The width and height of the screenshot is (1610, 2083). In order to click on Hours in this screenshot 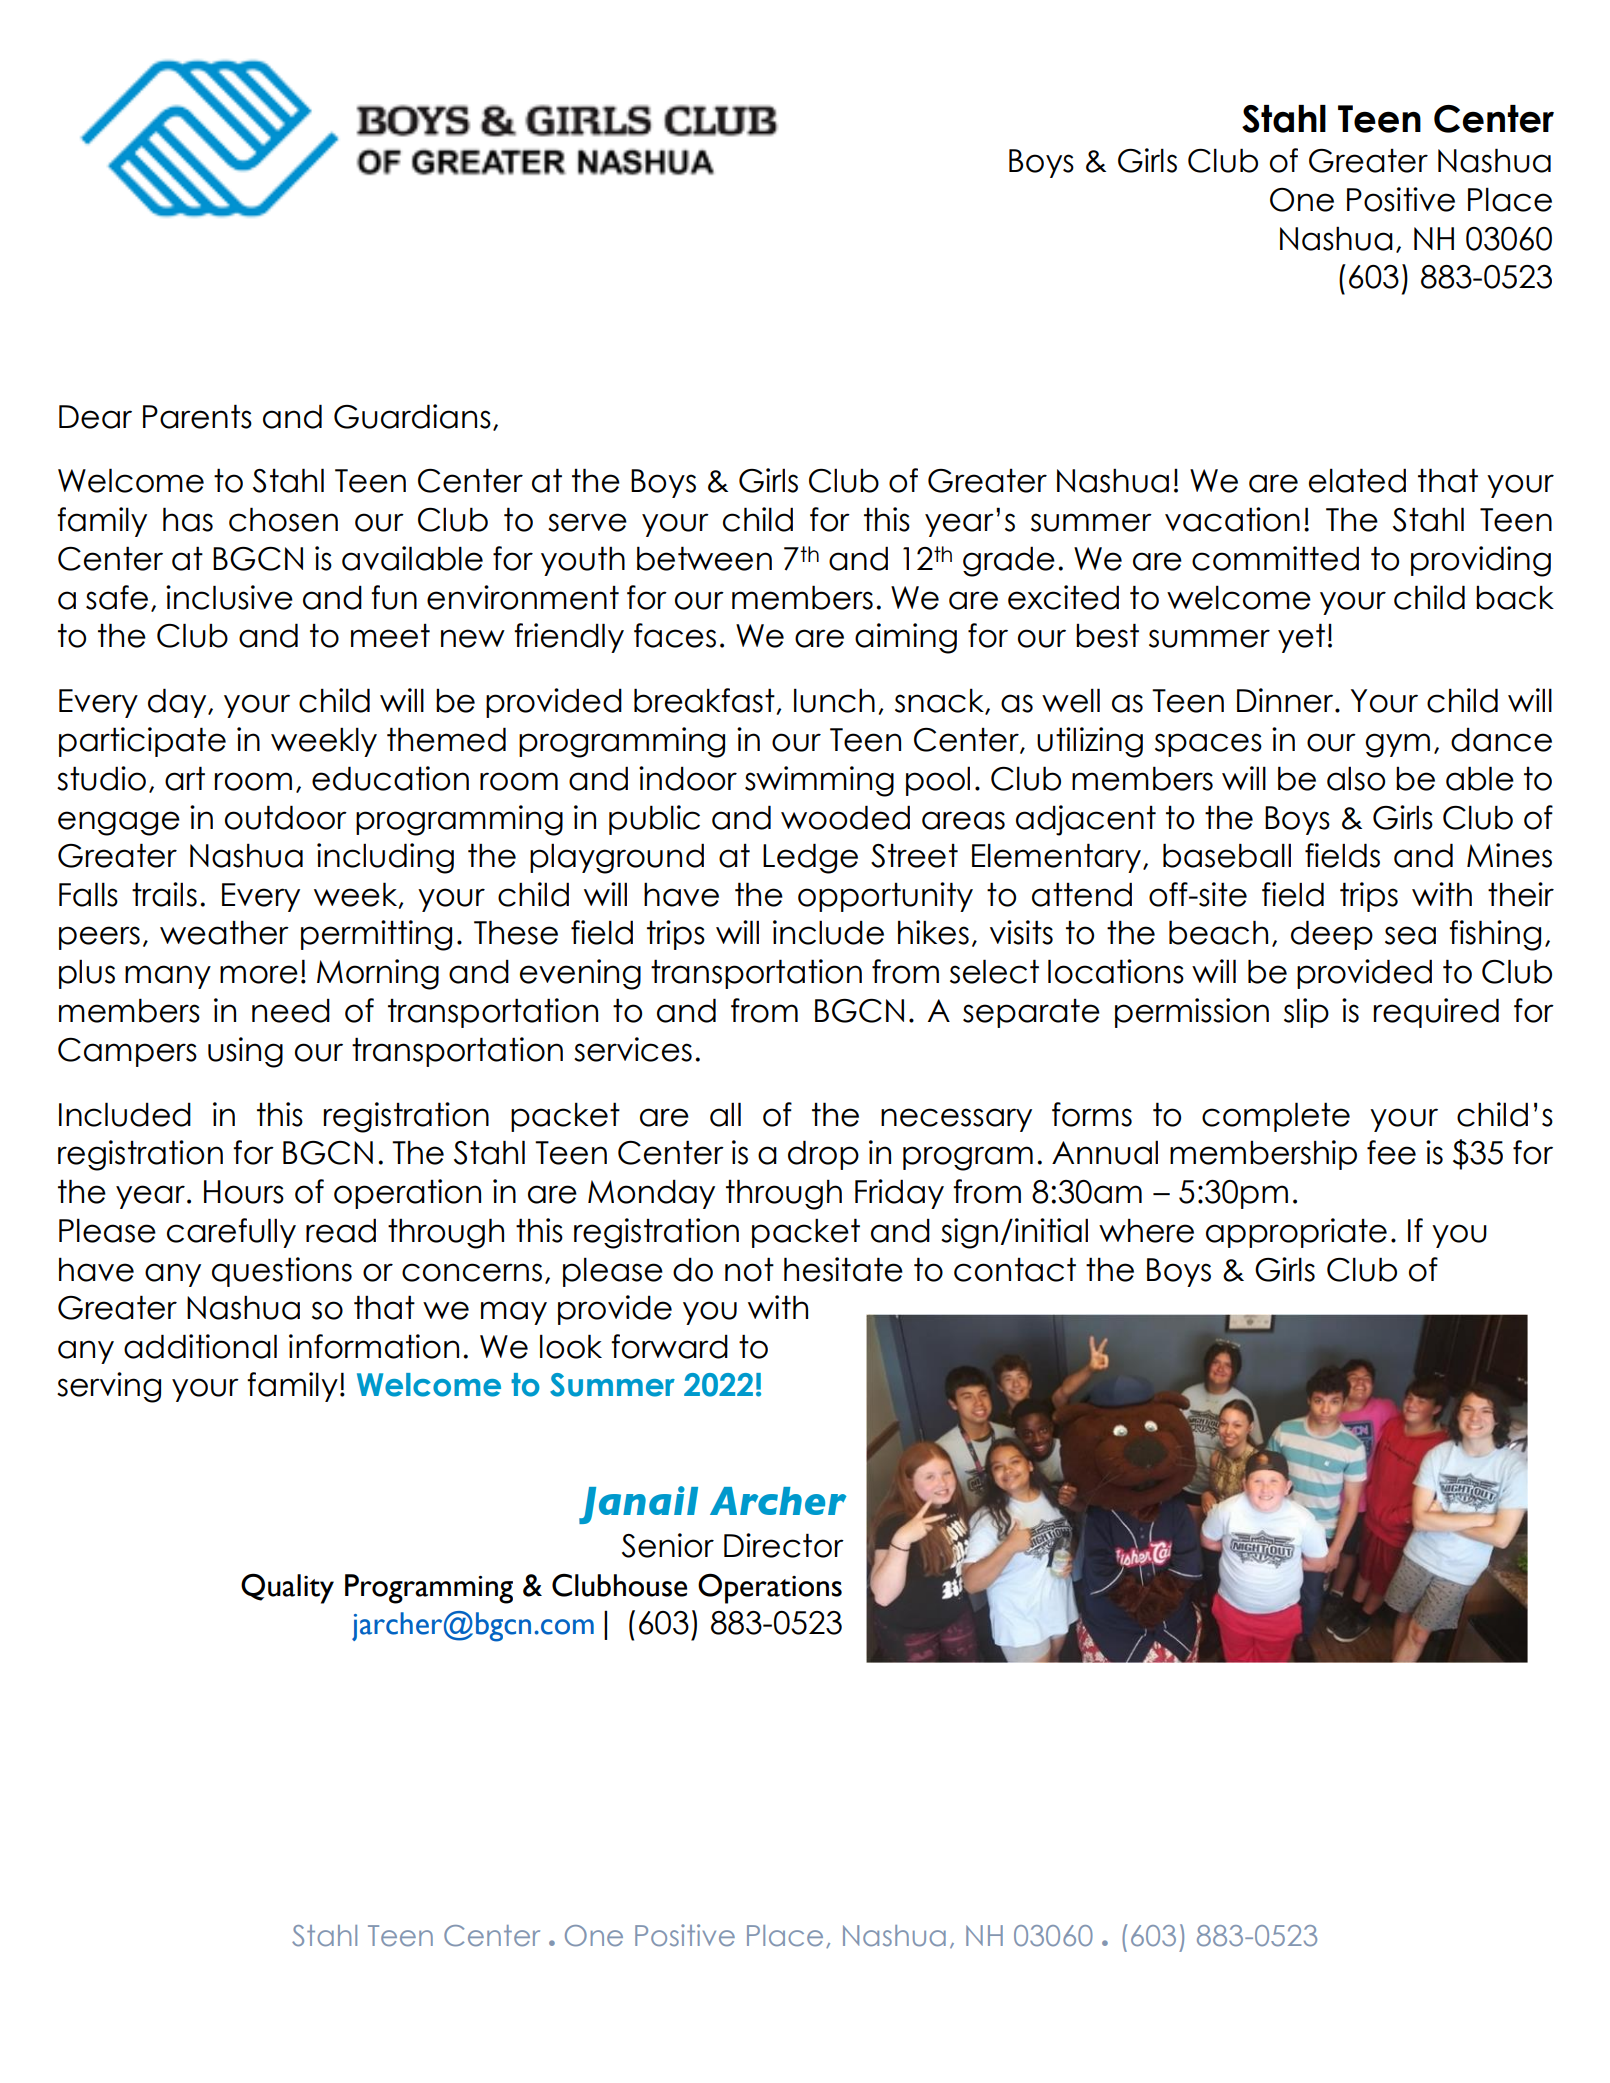, I will do `click(244, 1192)`.
